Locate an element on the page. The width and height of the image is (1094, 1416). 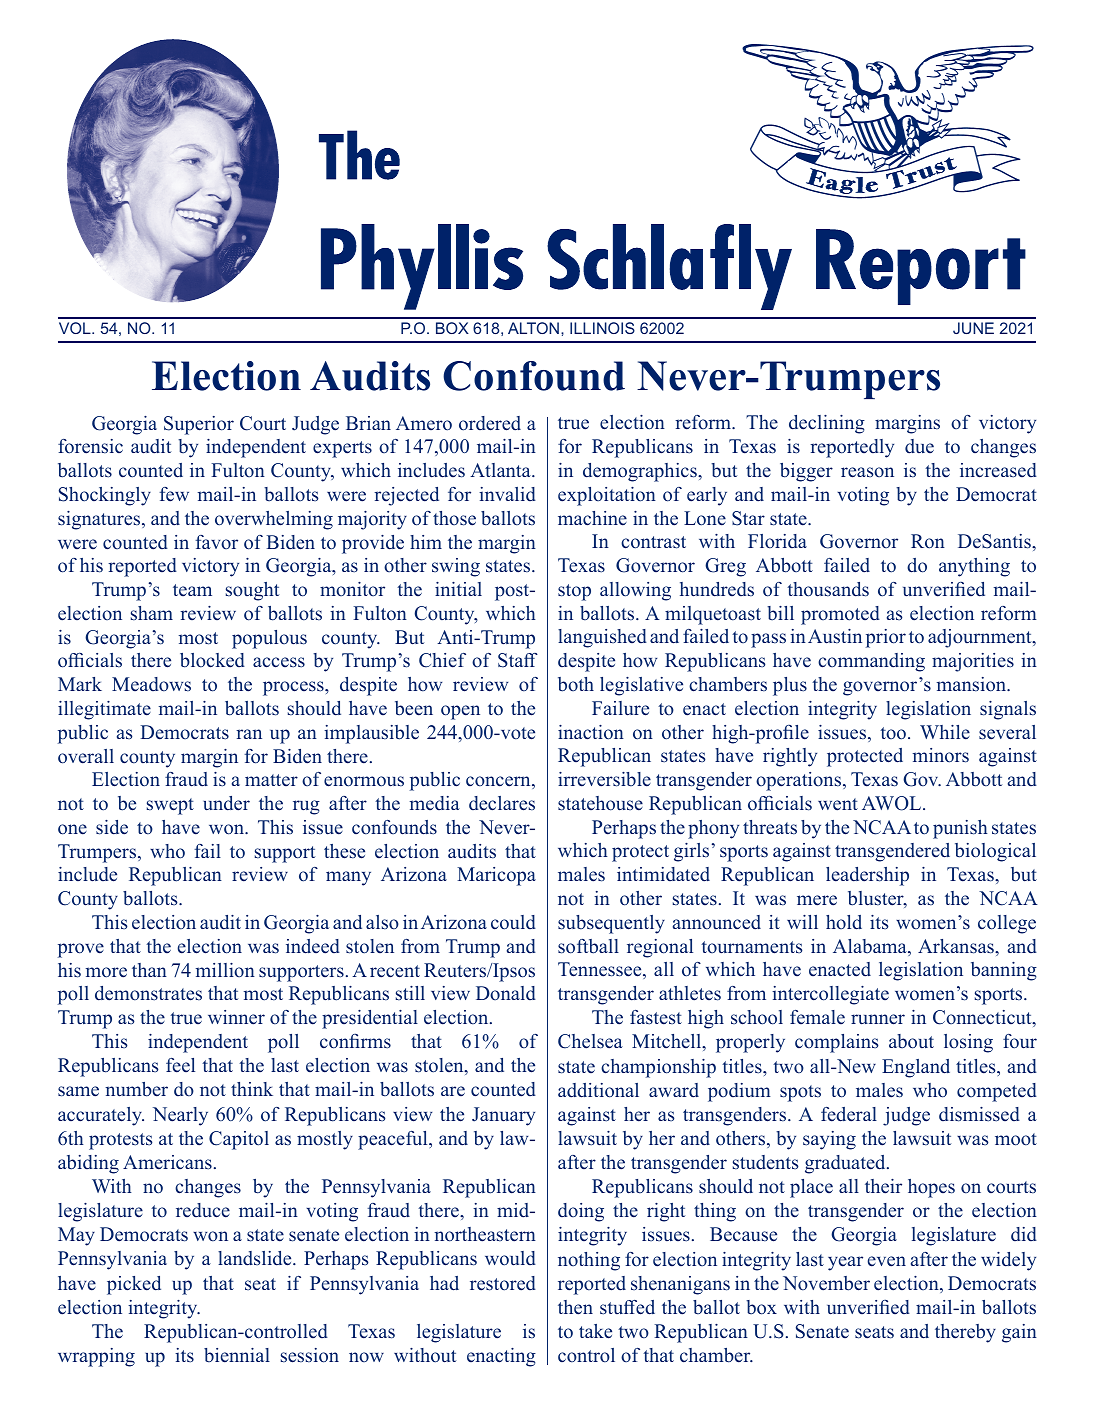
Donald is located at coordinates (506, 993).
